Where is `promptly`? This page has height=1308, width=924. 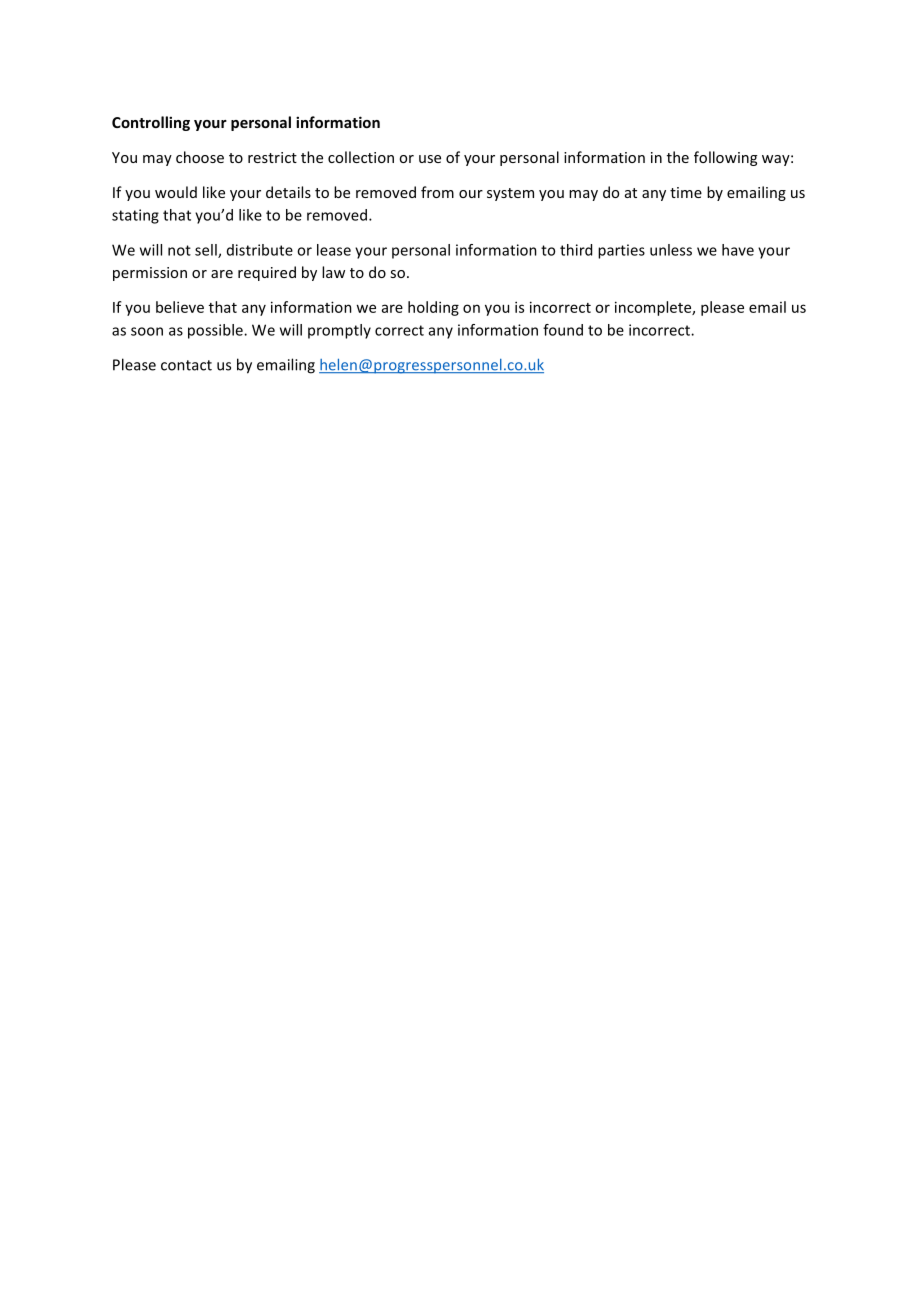 promptly is located at coordinates (339, 331).
